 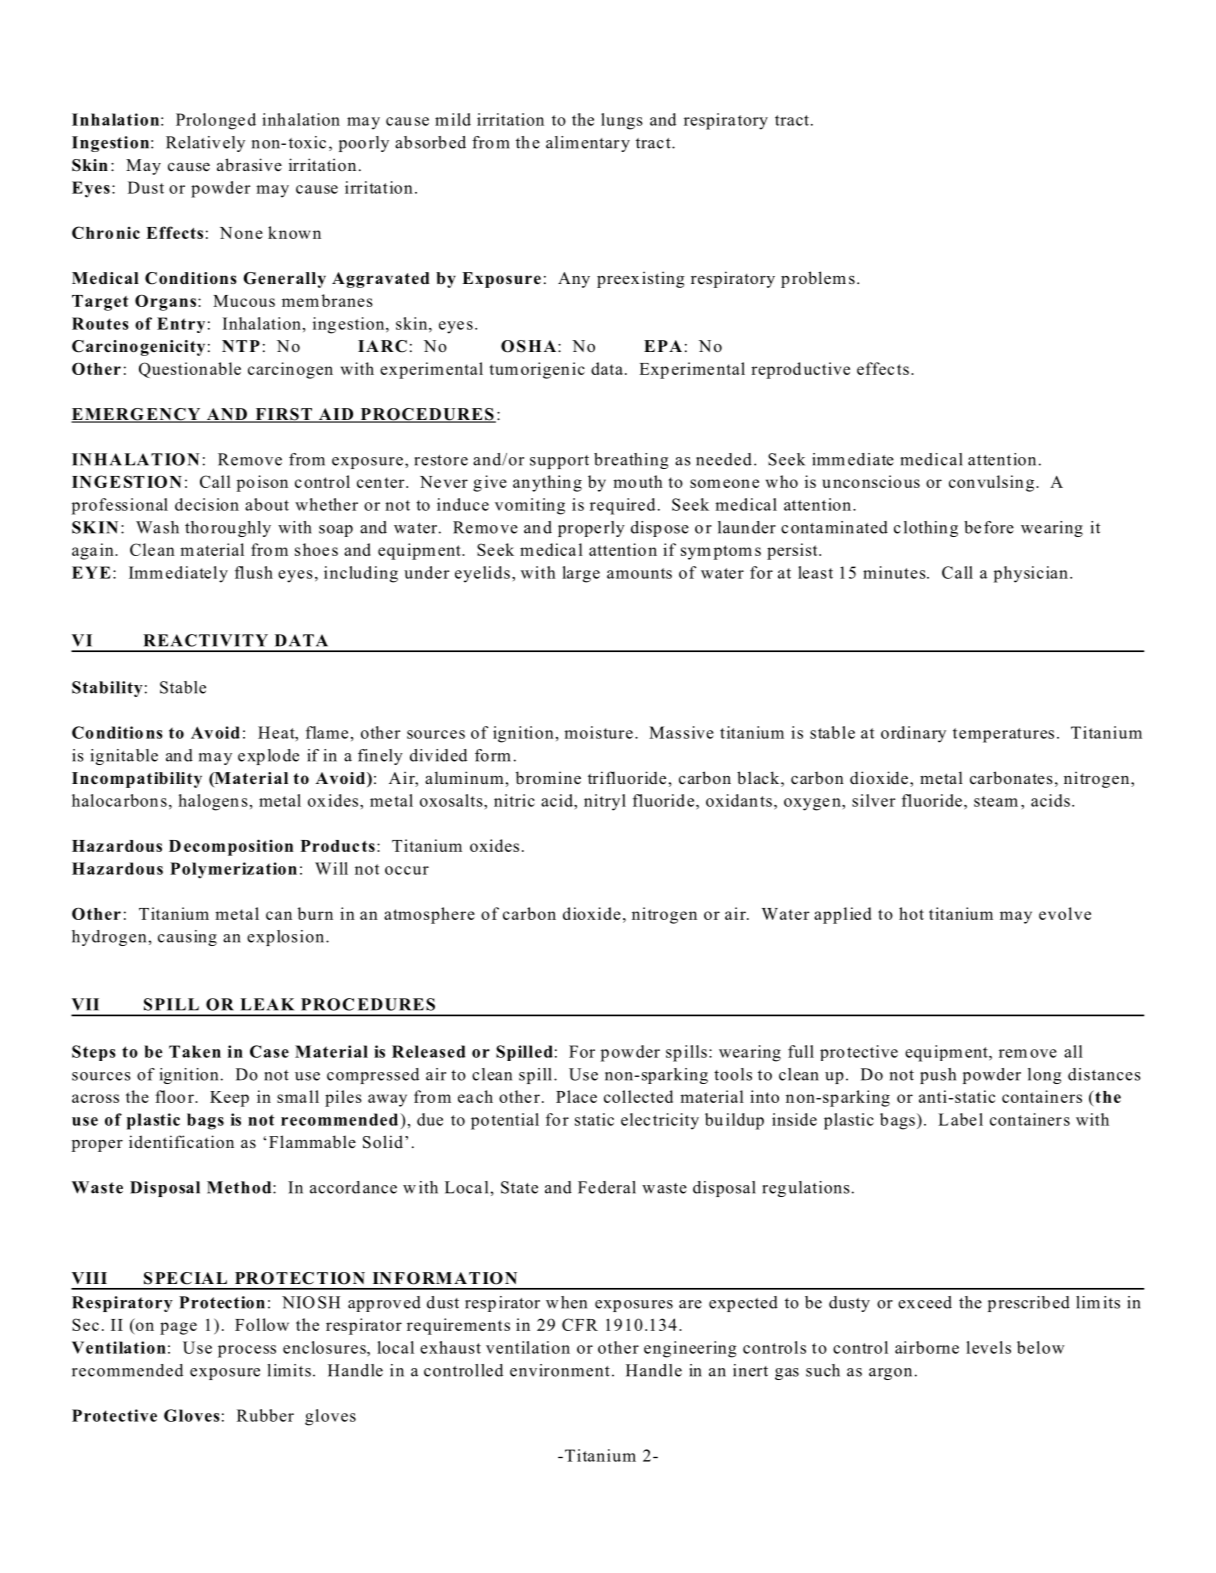 I want to click on environment, so click(x=560, y=1370).
